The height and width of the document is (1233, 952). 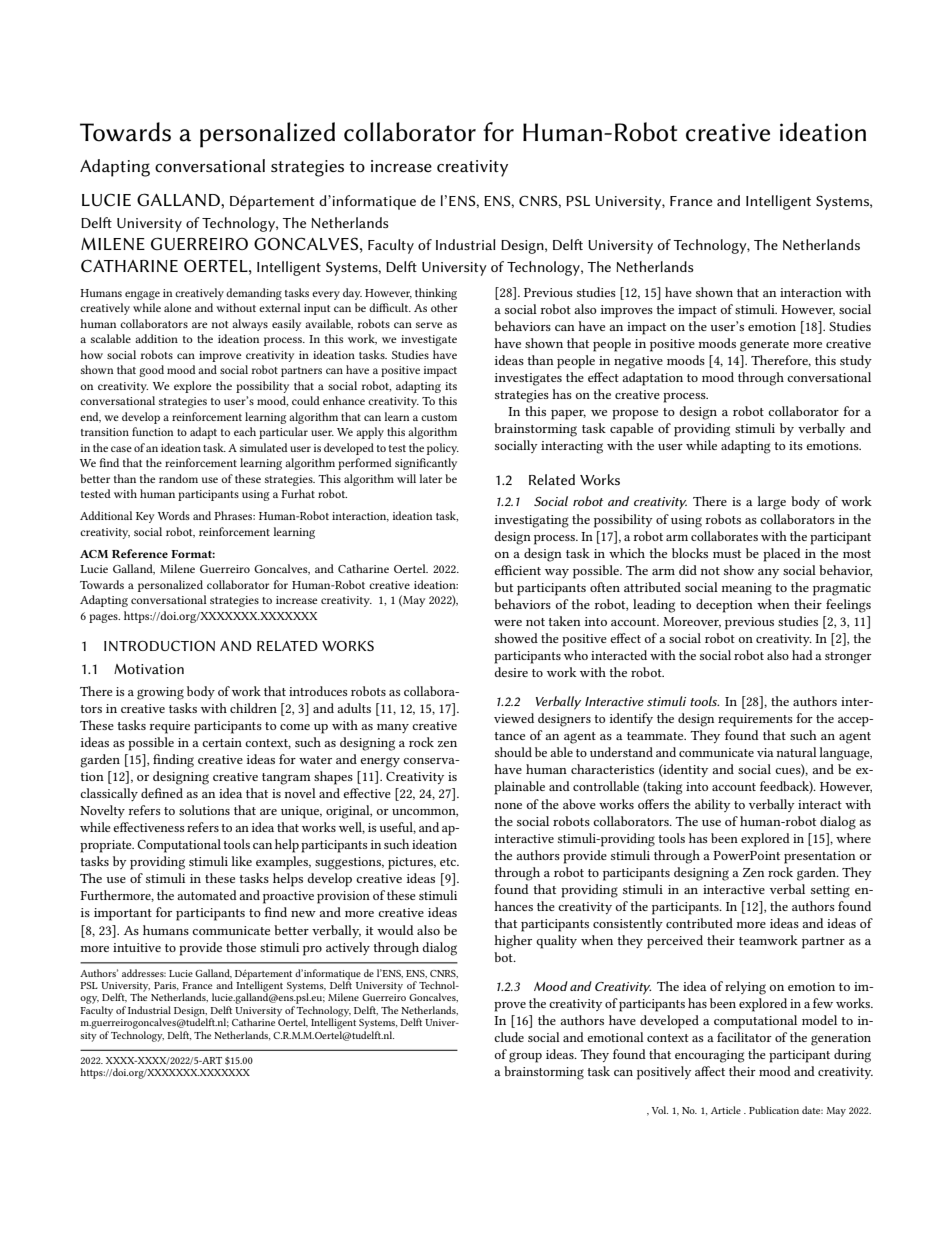 I want to click on etc, so click(x=449, y=862).
